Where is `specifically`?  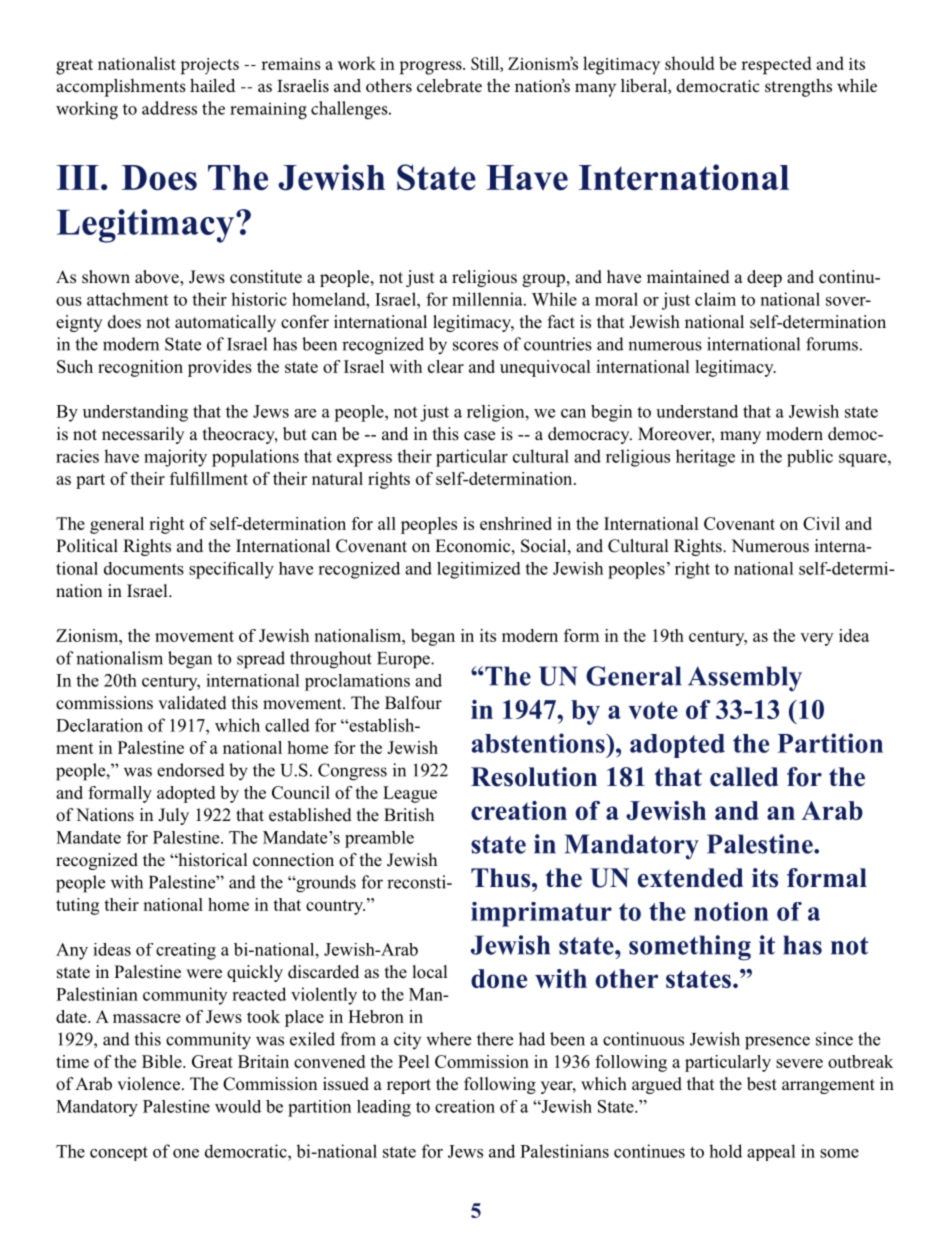 specifically is located at coordinates (231, 570).
